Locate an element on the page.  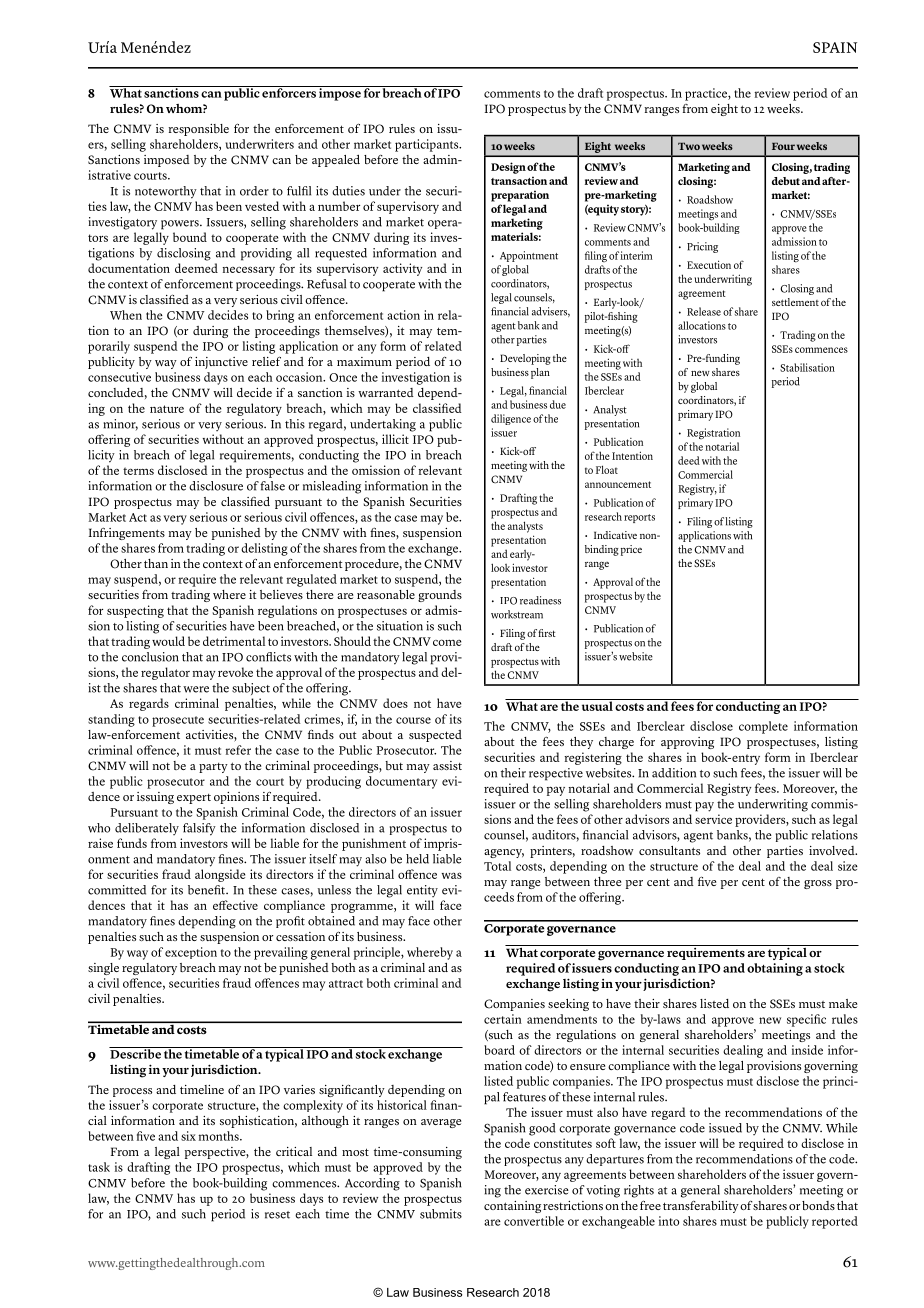
would is located at coordinates (168, 641).
